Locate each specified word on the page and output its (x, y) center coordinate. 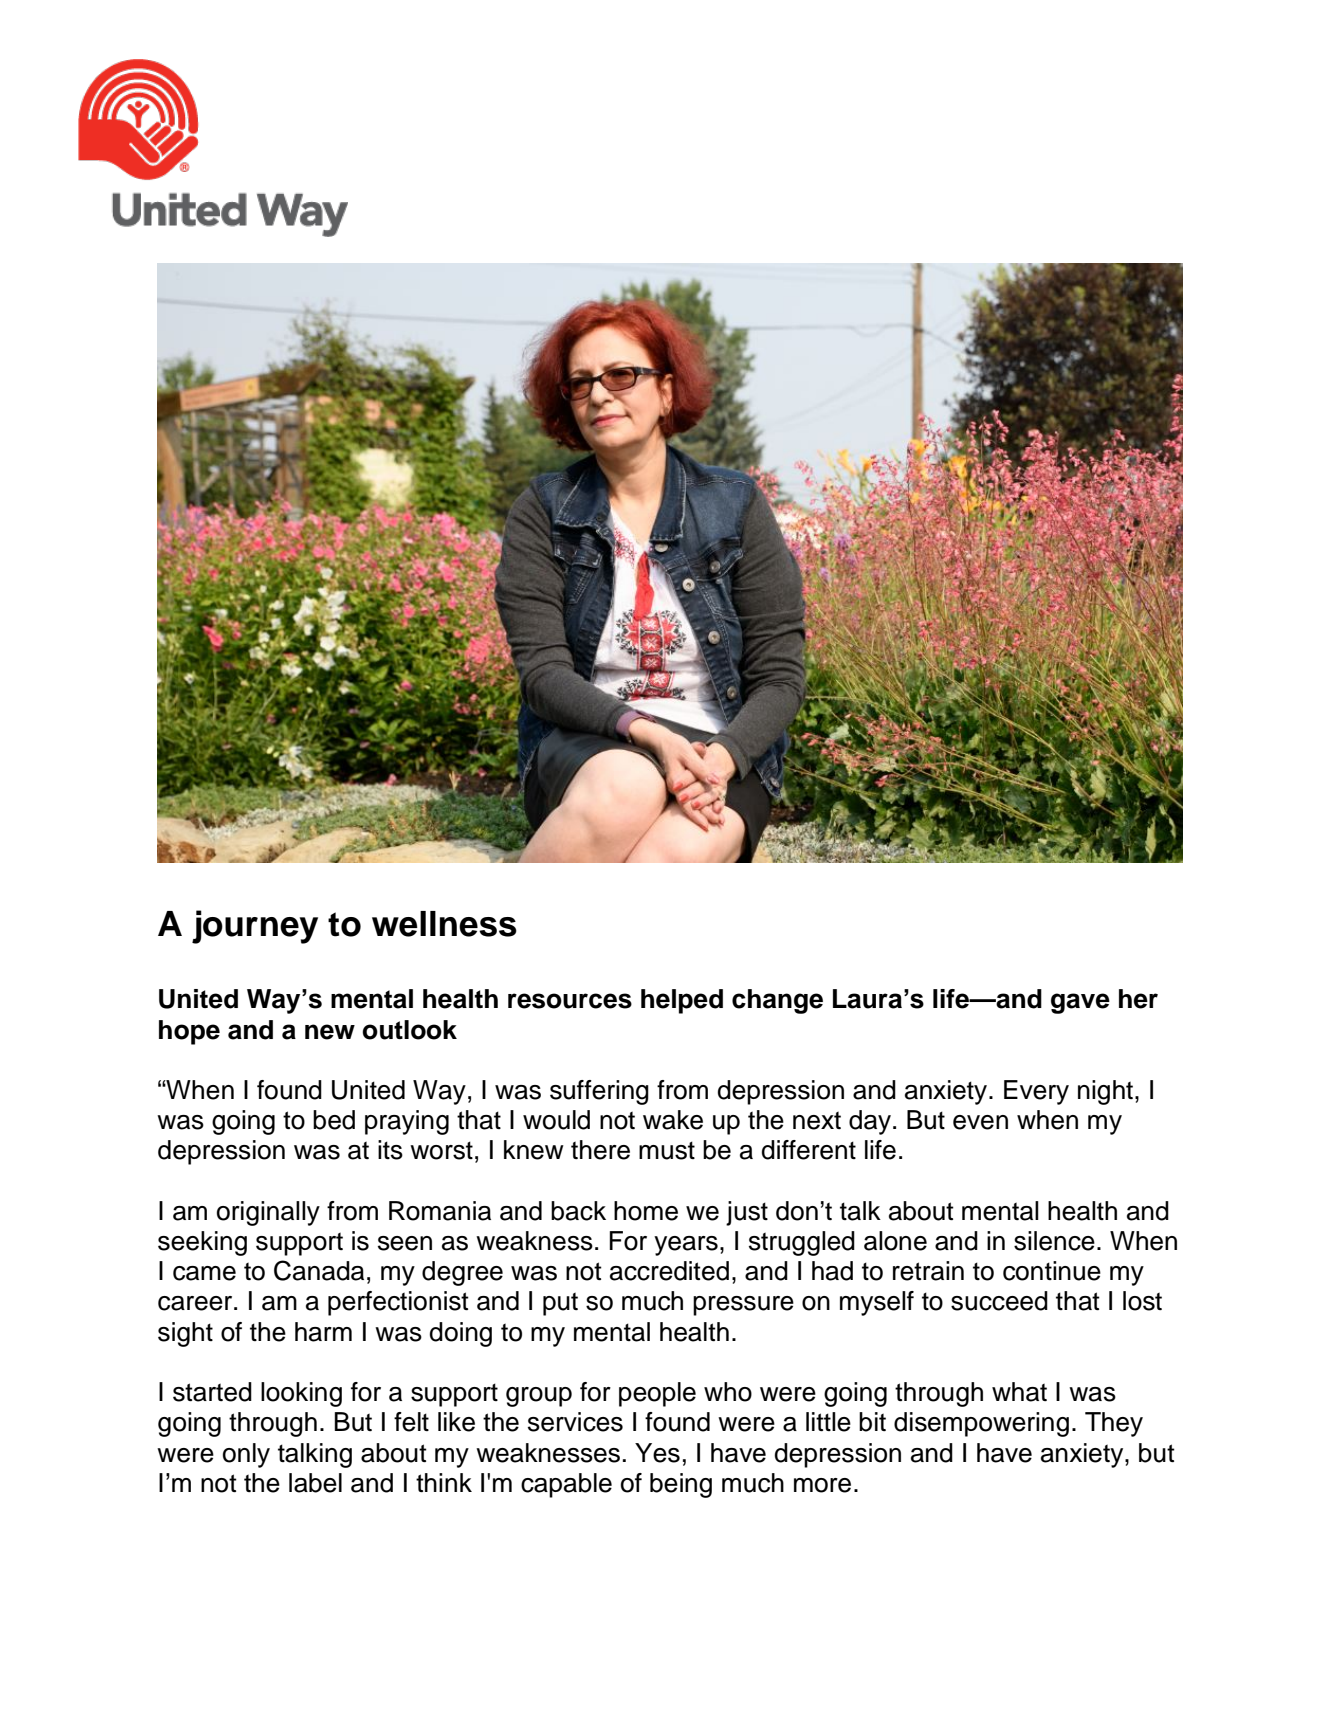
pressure (743, 1306)
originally (268, 1213)
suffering (599, 1092)
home (646, 1211)
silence (1054, 1241)
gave (1080, 1003)
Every (1036, 1092)
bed (334, 1120)
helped (682, 1001)
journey (255, 927)
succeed (999, 1301)
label (315, 1483)
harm (323, 1332)
